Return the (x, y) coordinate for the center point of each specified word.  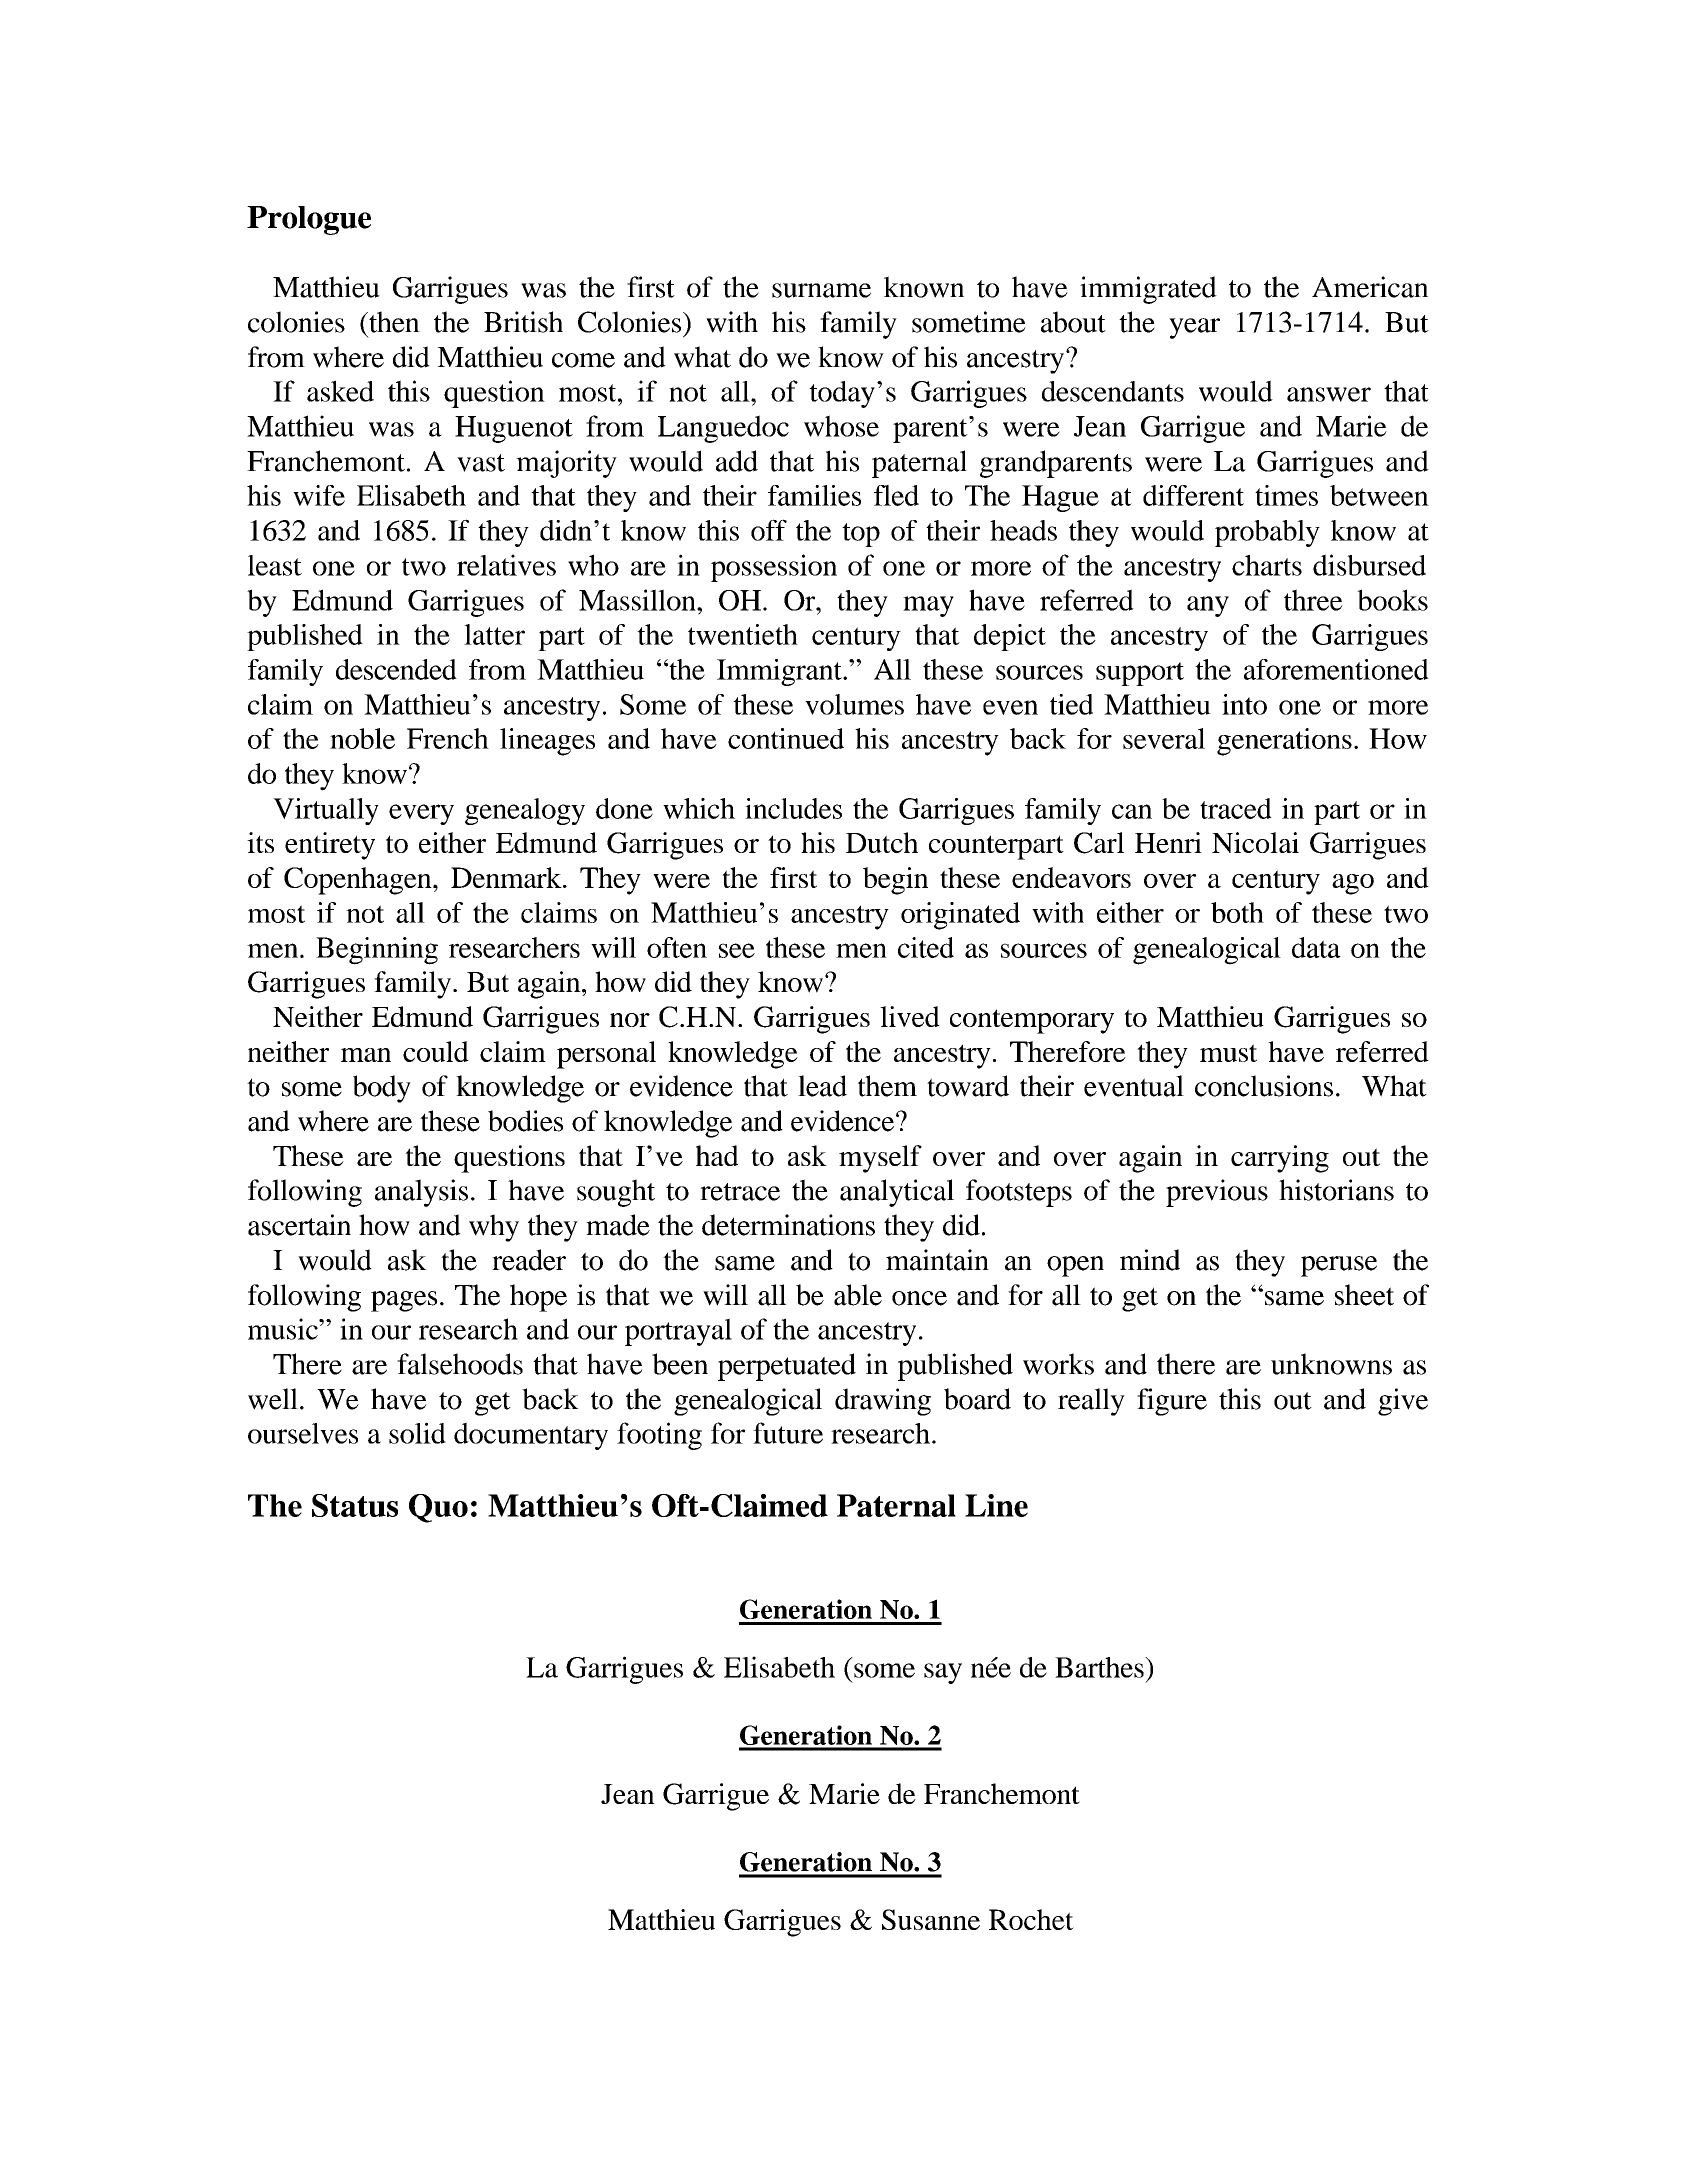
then (393, 322)
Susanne (931, 1919)
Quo (438, 1508)
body (382, 1089)
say (943, 1673)
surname (821, 290)
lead (822, 1086)
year (1194, 328)
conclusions (1264, 1086)
